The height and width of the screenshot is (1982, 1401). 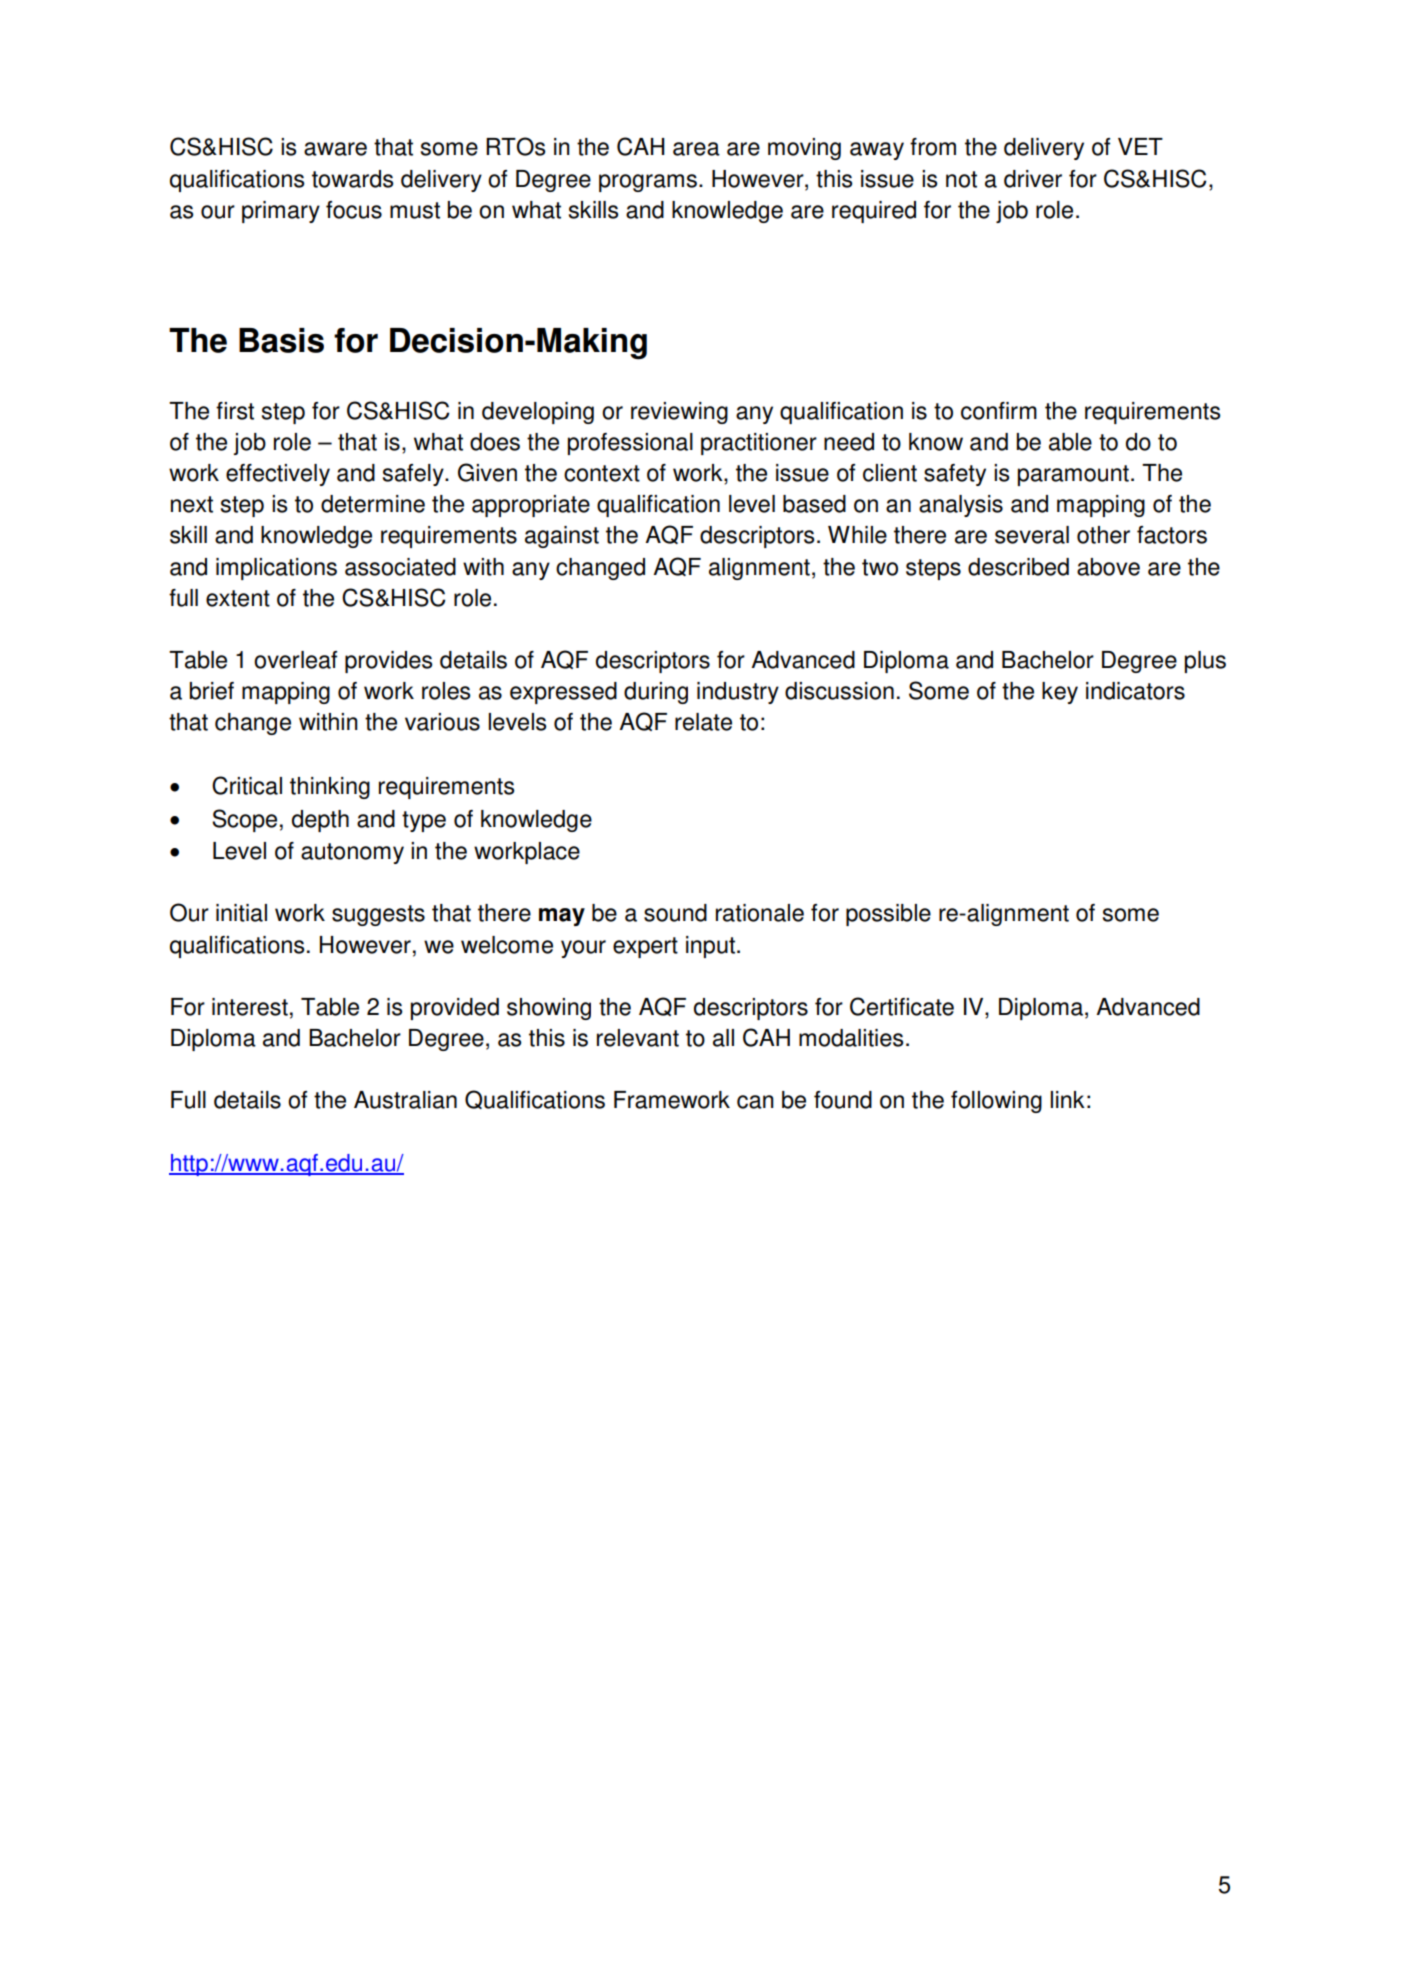 What do you see at coordinates (278, 475) in the screenshot?
I see `effectively` at bounding box center [278, 475].
